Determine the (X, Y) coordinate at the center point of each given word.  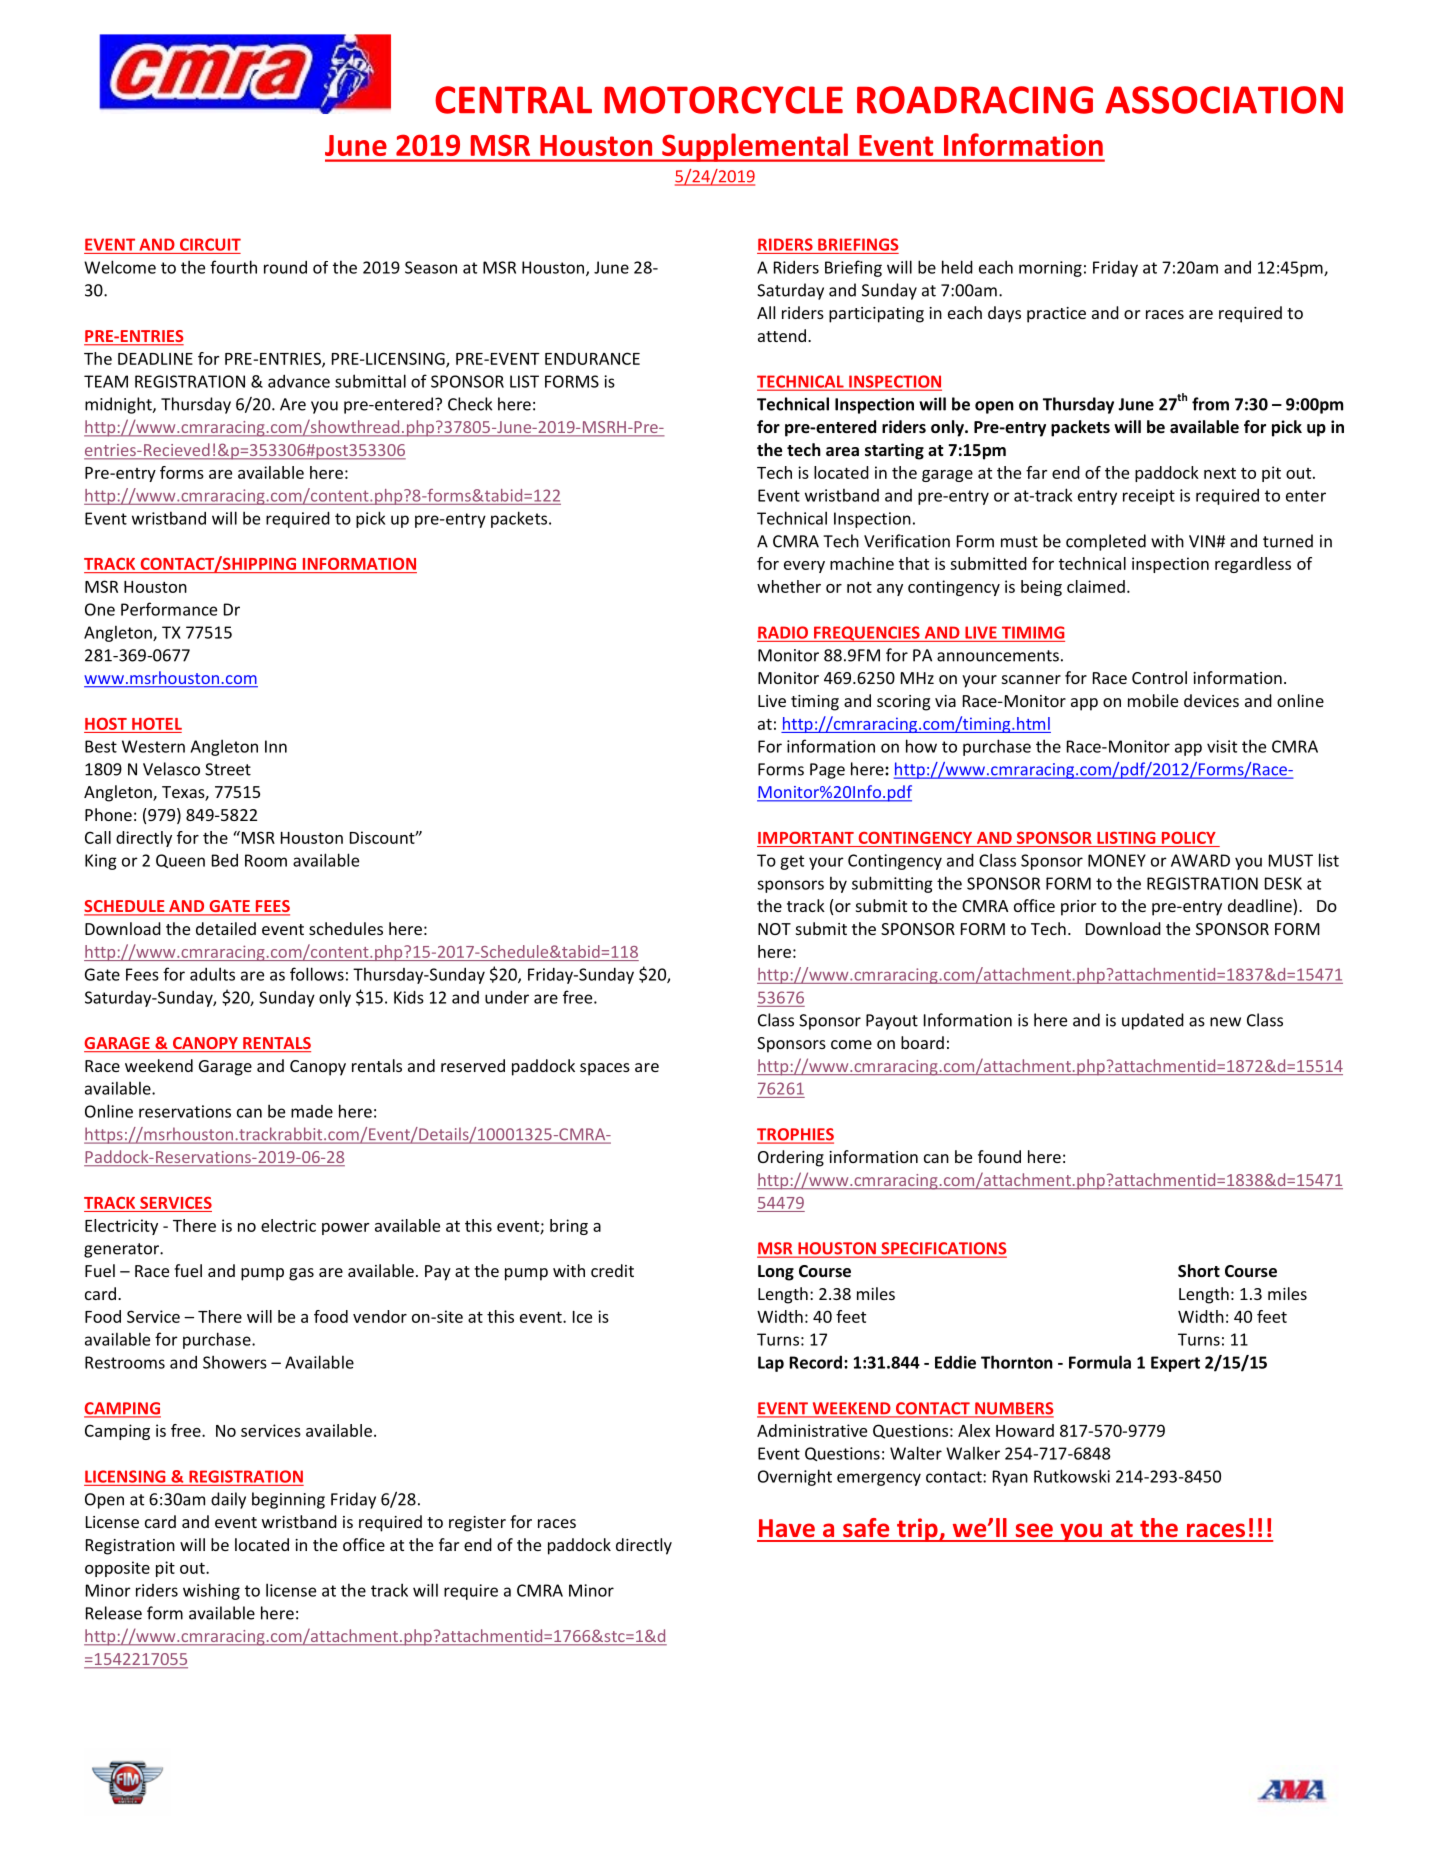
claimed (1096, 586)
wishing (211, 1591)
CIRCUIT (210, 244)
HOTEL (157, 723)
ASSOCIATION (1224, 100)
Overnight (795, 1477)
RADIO (783, 632)
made (312, 1111)
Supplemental (755, 147)
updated (1153, 1021)
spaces (605, 1069)
